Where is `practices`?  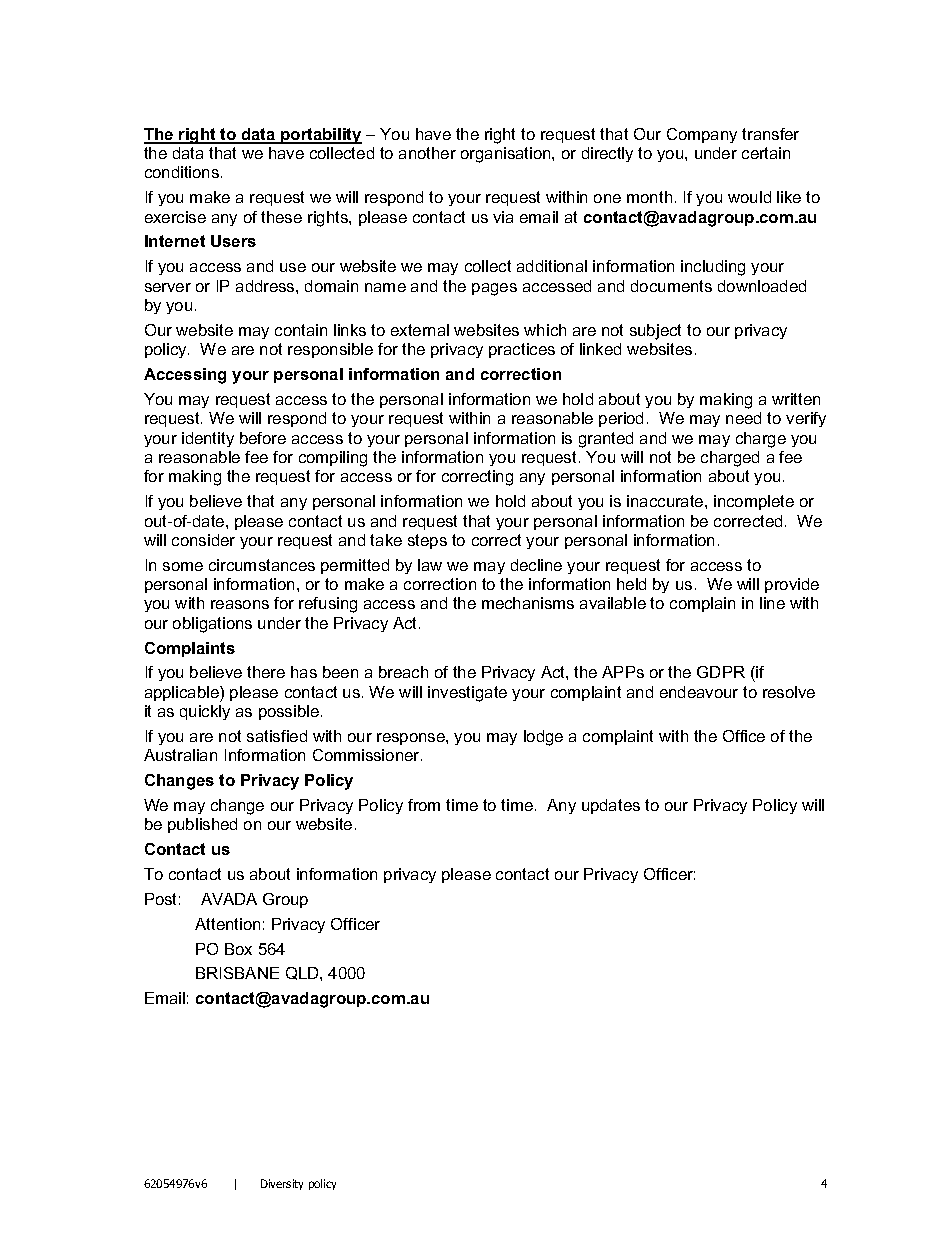 practices is located at coordinates (522, 350).
